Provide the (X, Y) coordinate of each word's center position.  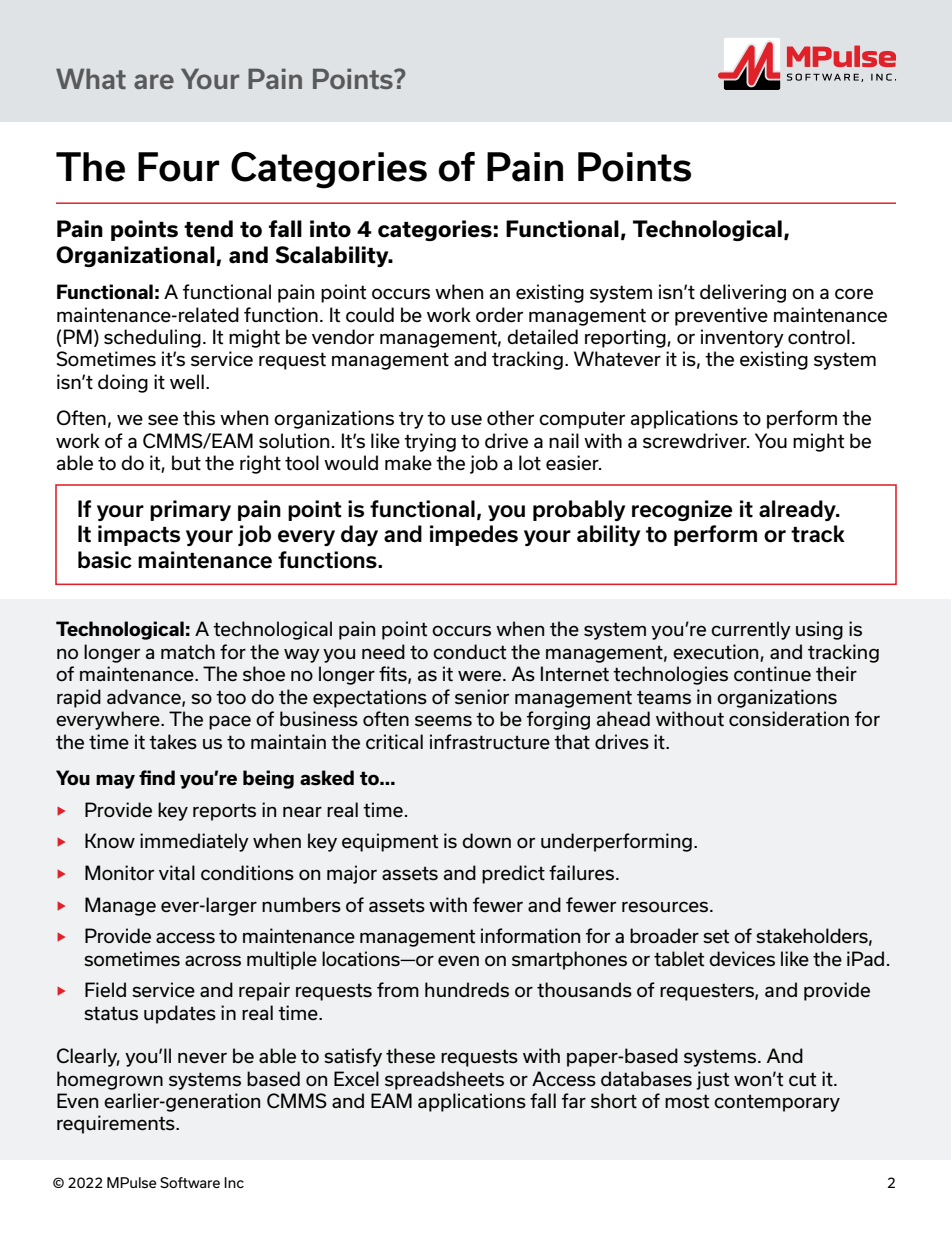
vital (177, 873)
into (330, 229)
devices (742, 959)
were (479, 675)
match (188, 652)
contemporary (777, 1103)
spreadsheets (444, 1080)
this (199, 418)
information (530, 936)
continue (772, 674)
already (798, 510)
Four (179, 167)
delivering (743, 293)
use (466, 420)
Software (190, 1182)
